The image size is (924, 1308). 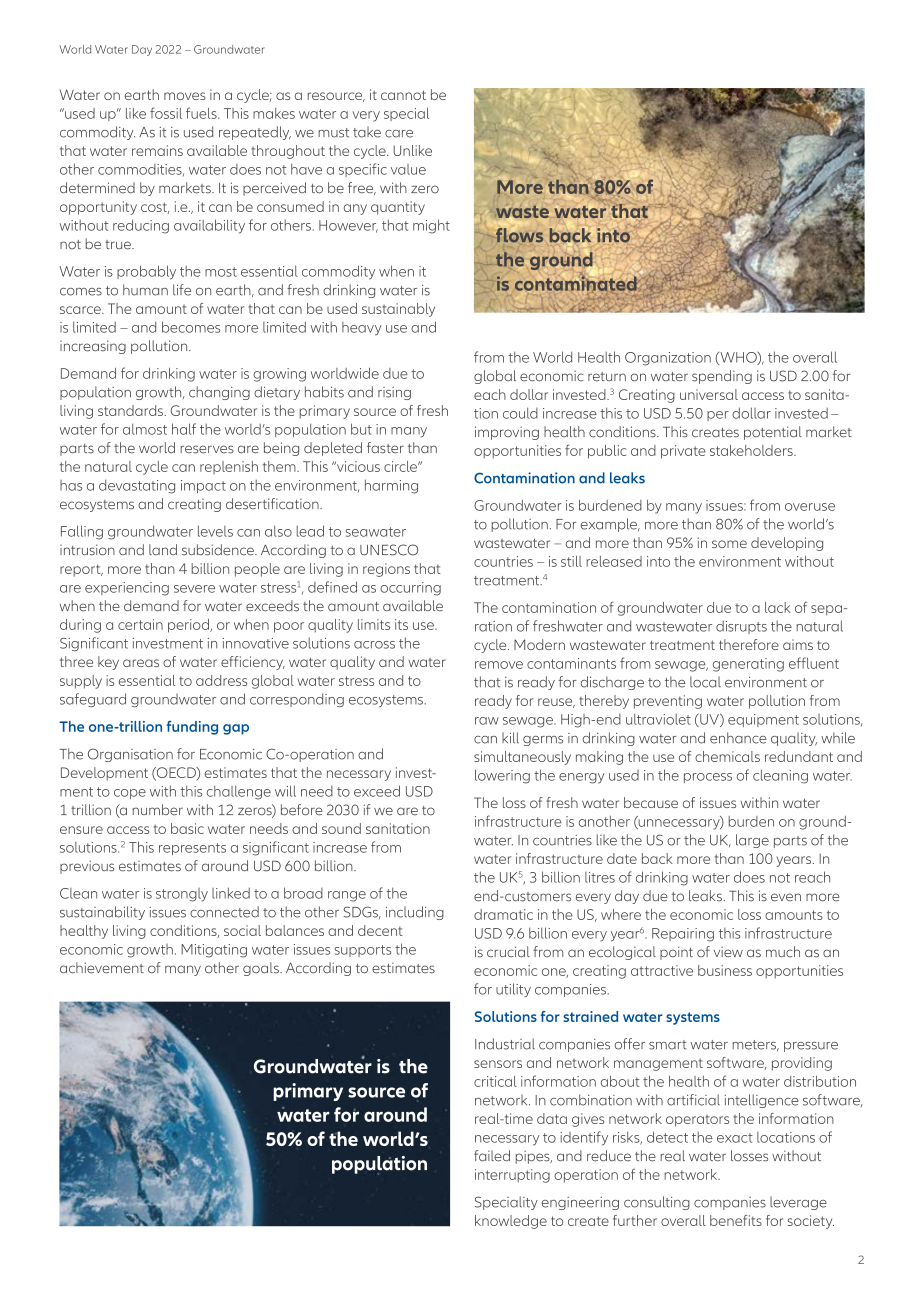 I want to click on care, so click(x=399, y=134).
